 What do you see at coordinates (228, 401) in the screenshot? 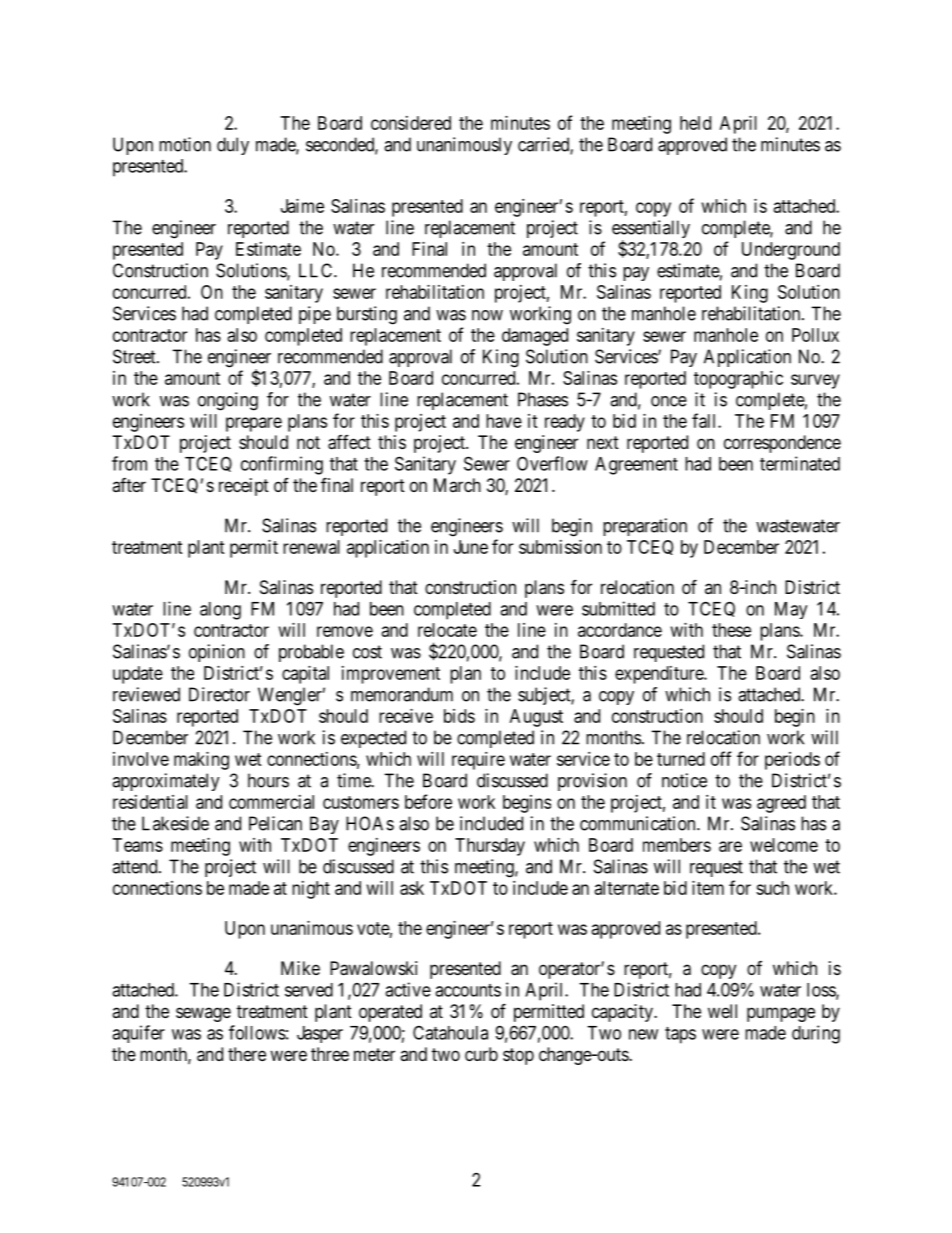
I see `ongoing` at bounding box center [228, 401].
